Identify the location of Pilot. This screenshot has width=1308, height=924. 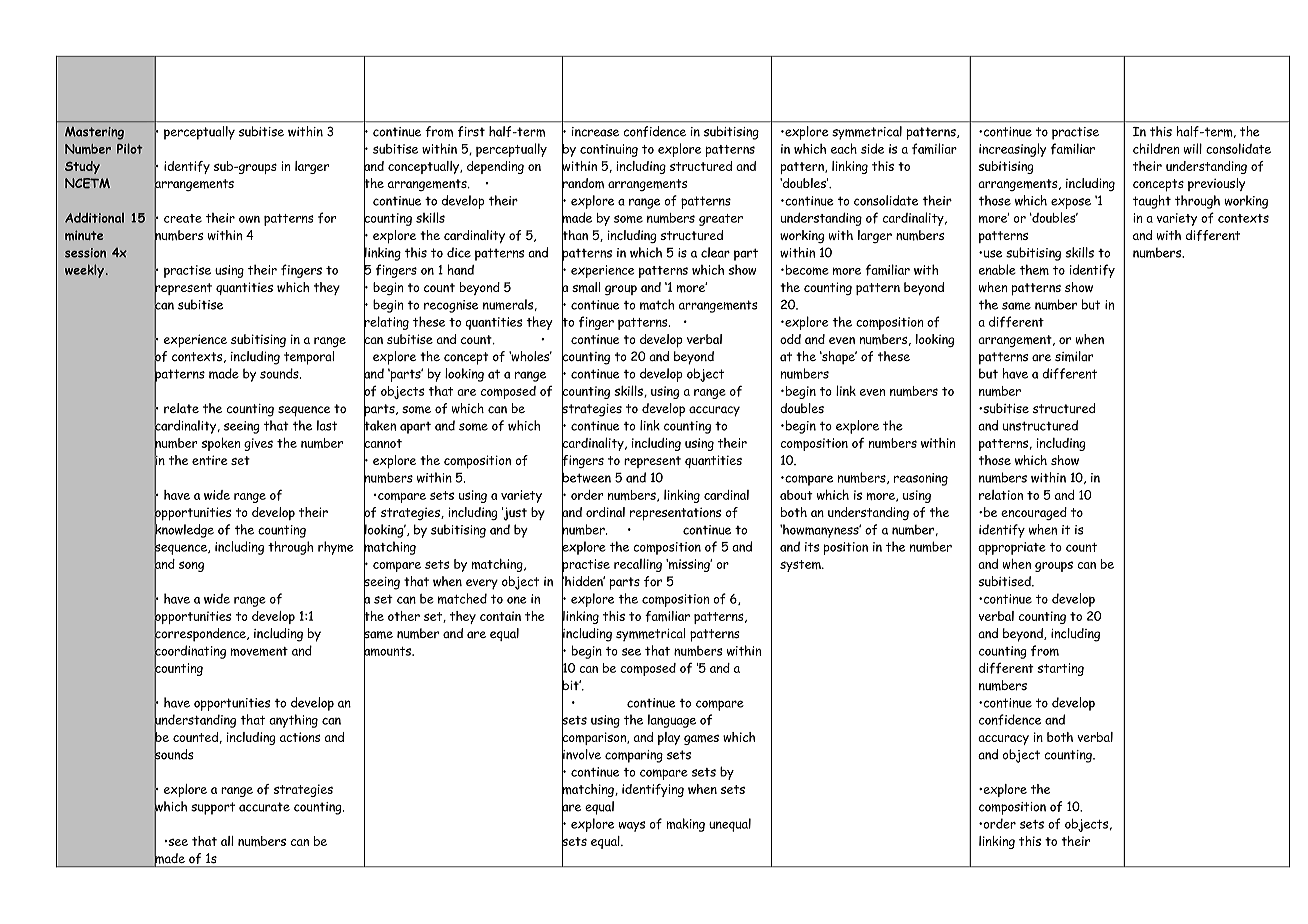
(130, 148).
